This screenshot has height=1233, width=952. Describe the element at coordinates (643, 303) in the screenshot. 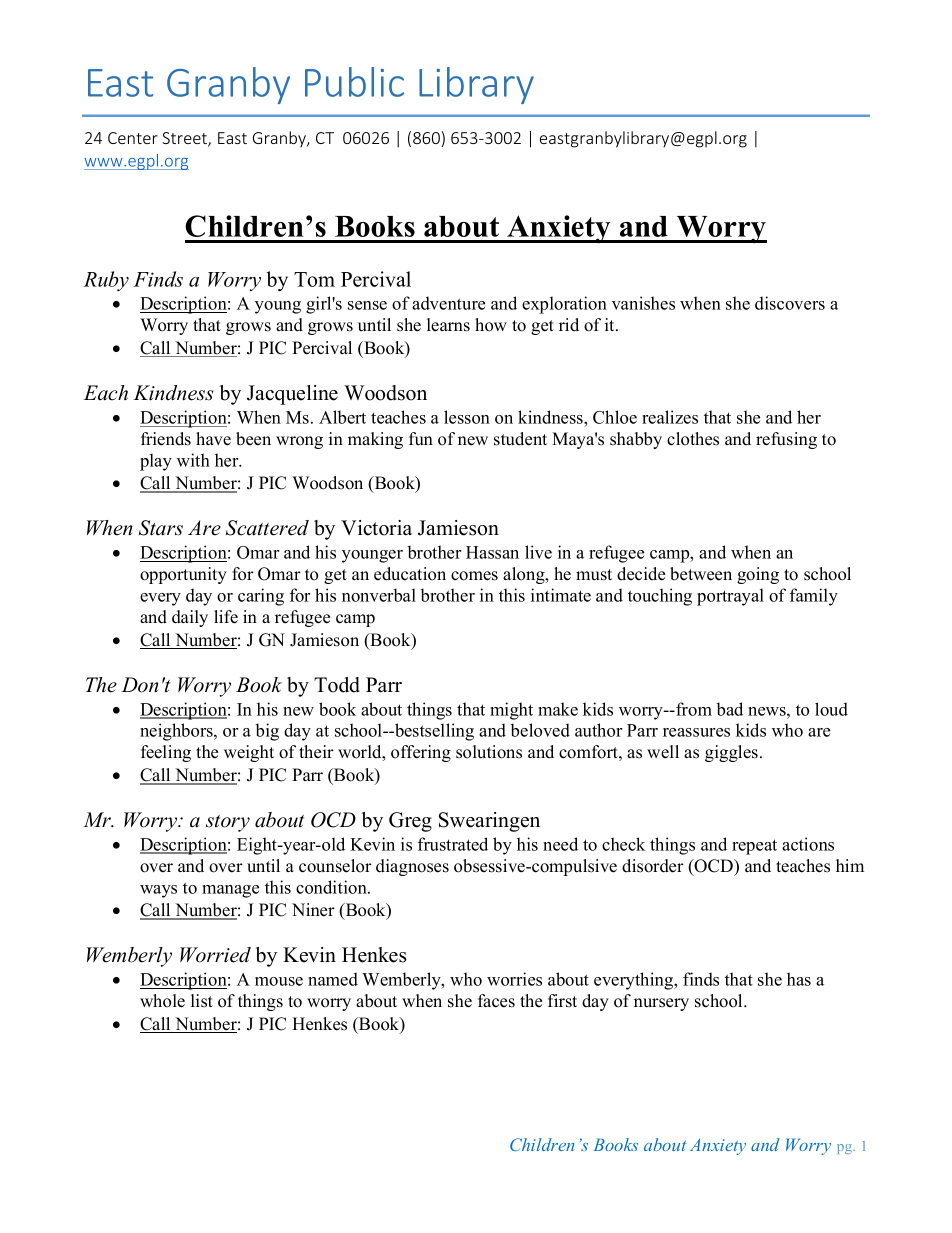

I see `vanishes` at that location.
